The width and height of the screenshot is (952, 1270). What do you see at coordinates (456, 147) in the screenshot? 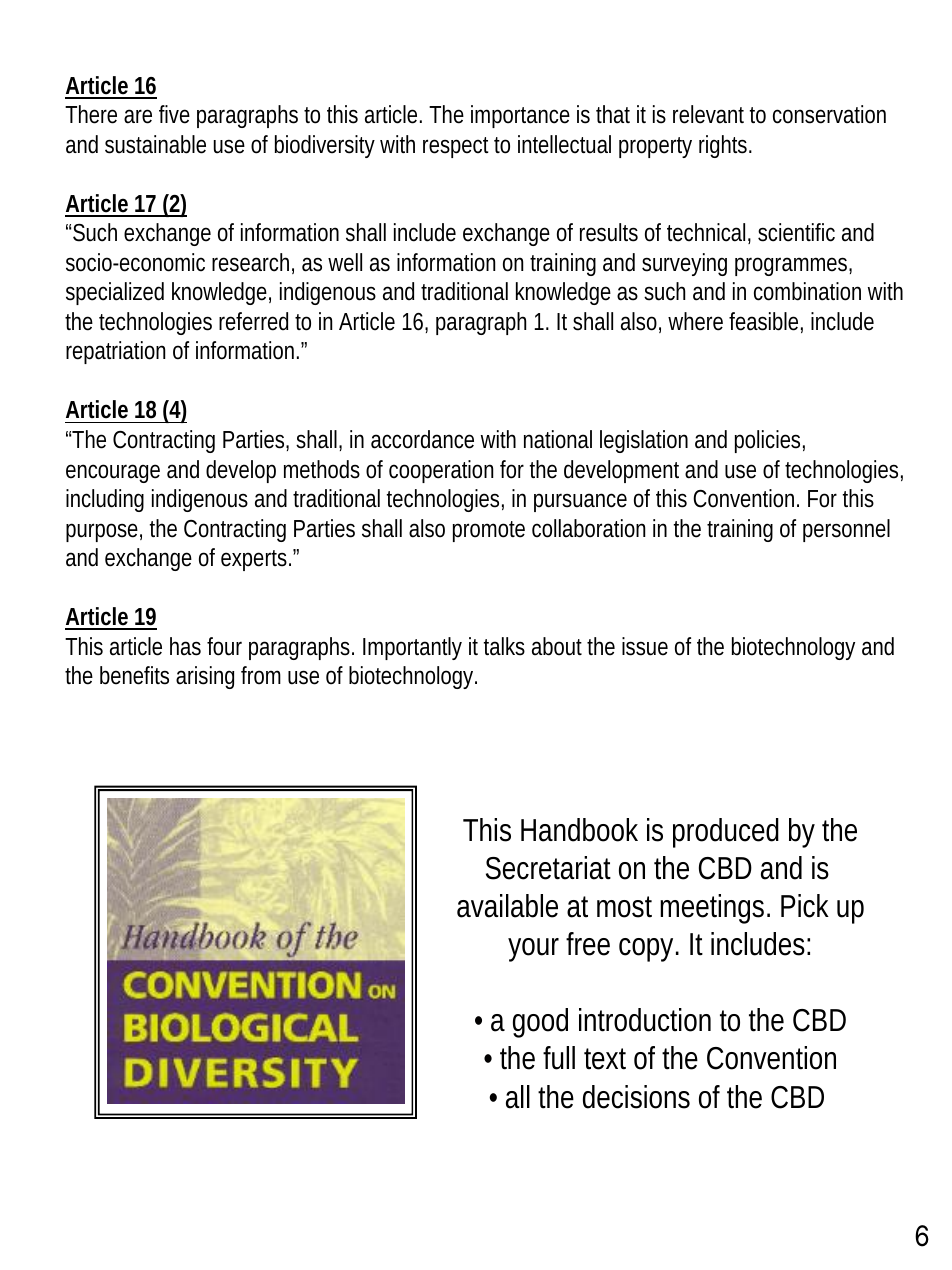
I see `respect` at bounding box center [456, 147].
